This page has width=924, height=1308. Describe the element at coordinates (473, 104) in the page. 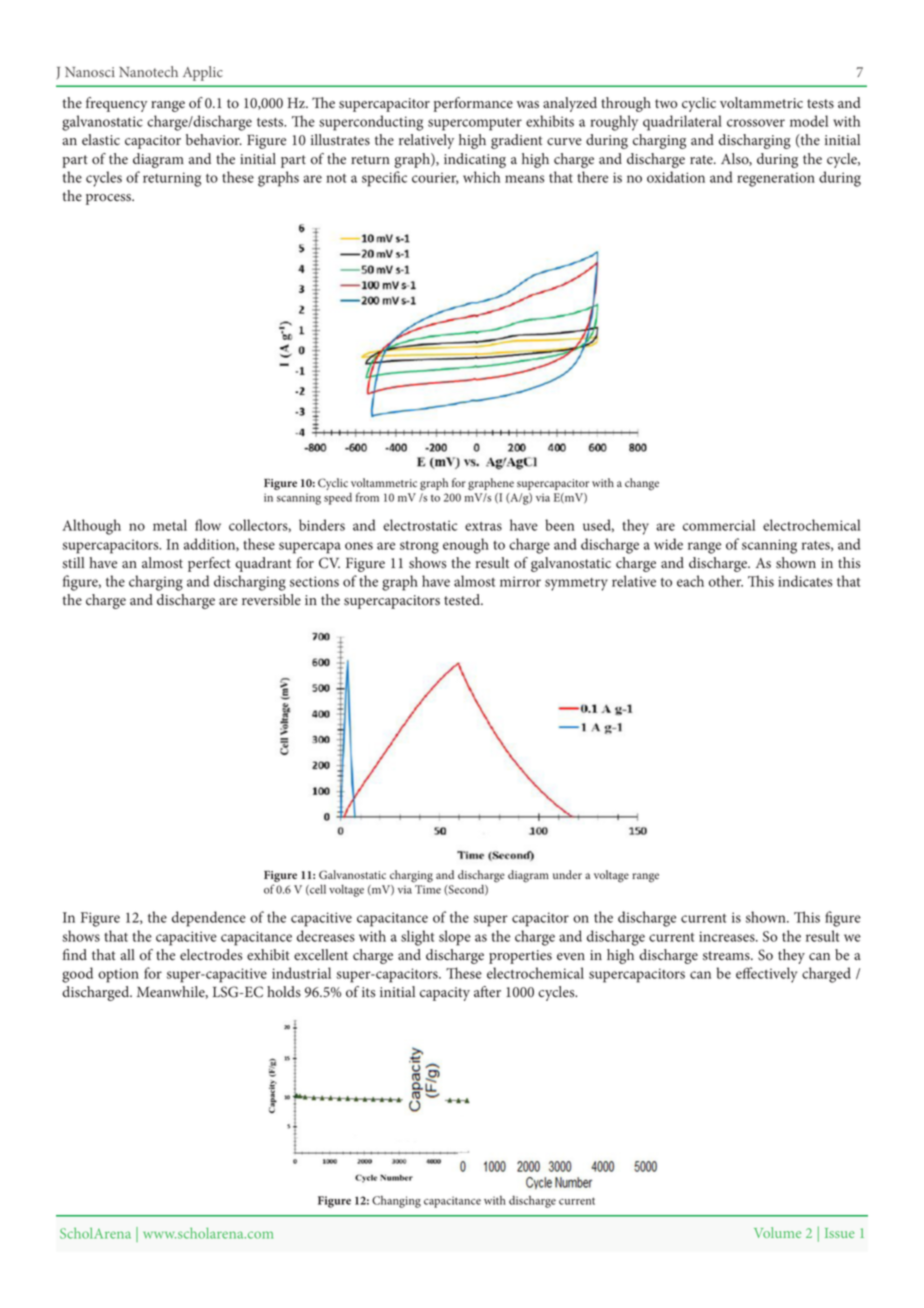

I see `performance` at that location.
